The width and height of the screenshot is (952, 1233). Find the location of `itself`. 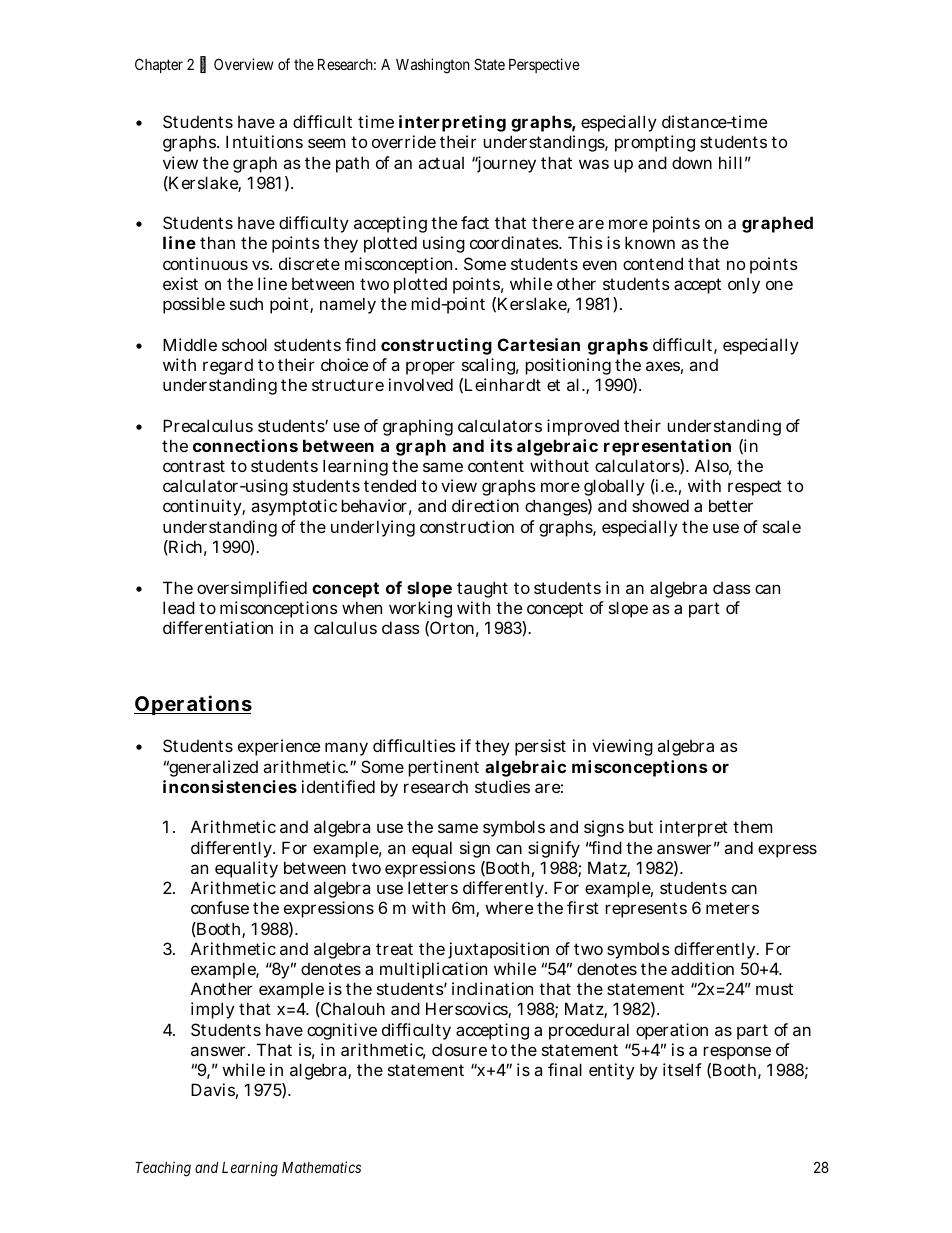

itself is located at coordinates (682, 1069).
